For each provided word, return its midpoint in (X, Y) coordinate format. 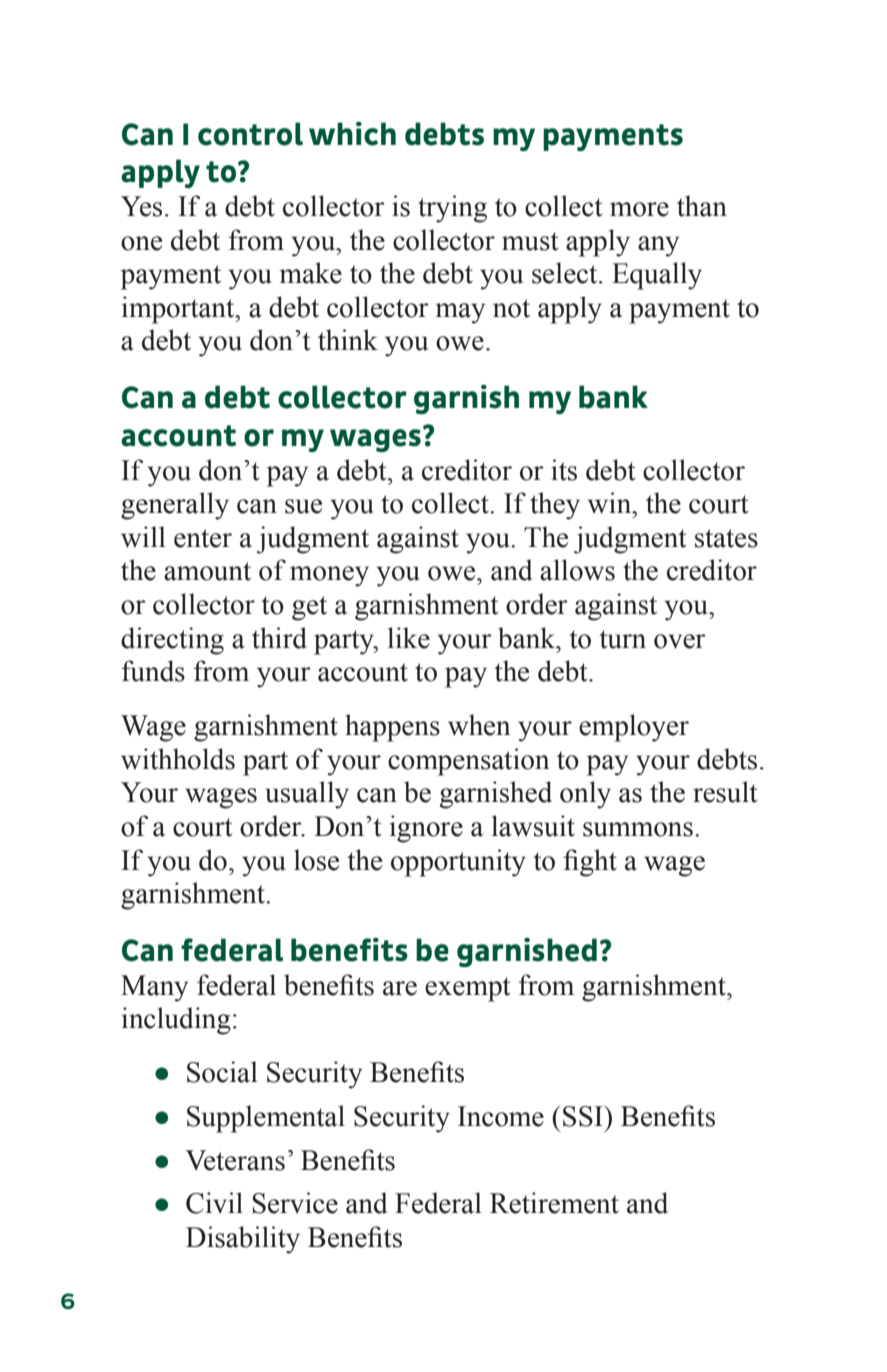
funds (153, 671)
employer (634, 728)
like (409, 638)
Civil (214, 1203)
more (639, 209)
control (250, 134)
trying (452, 209)
